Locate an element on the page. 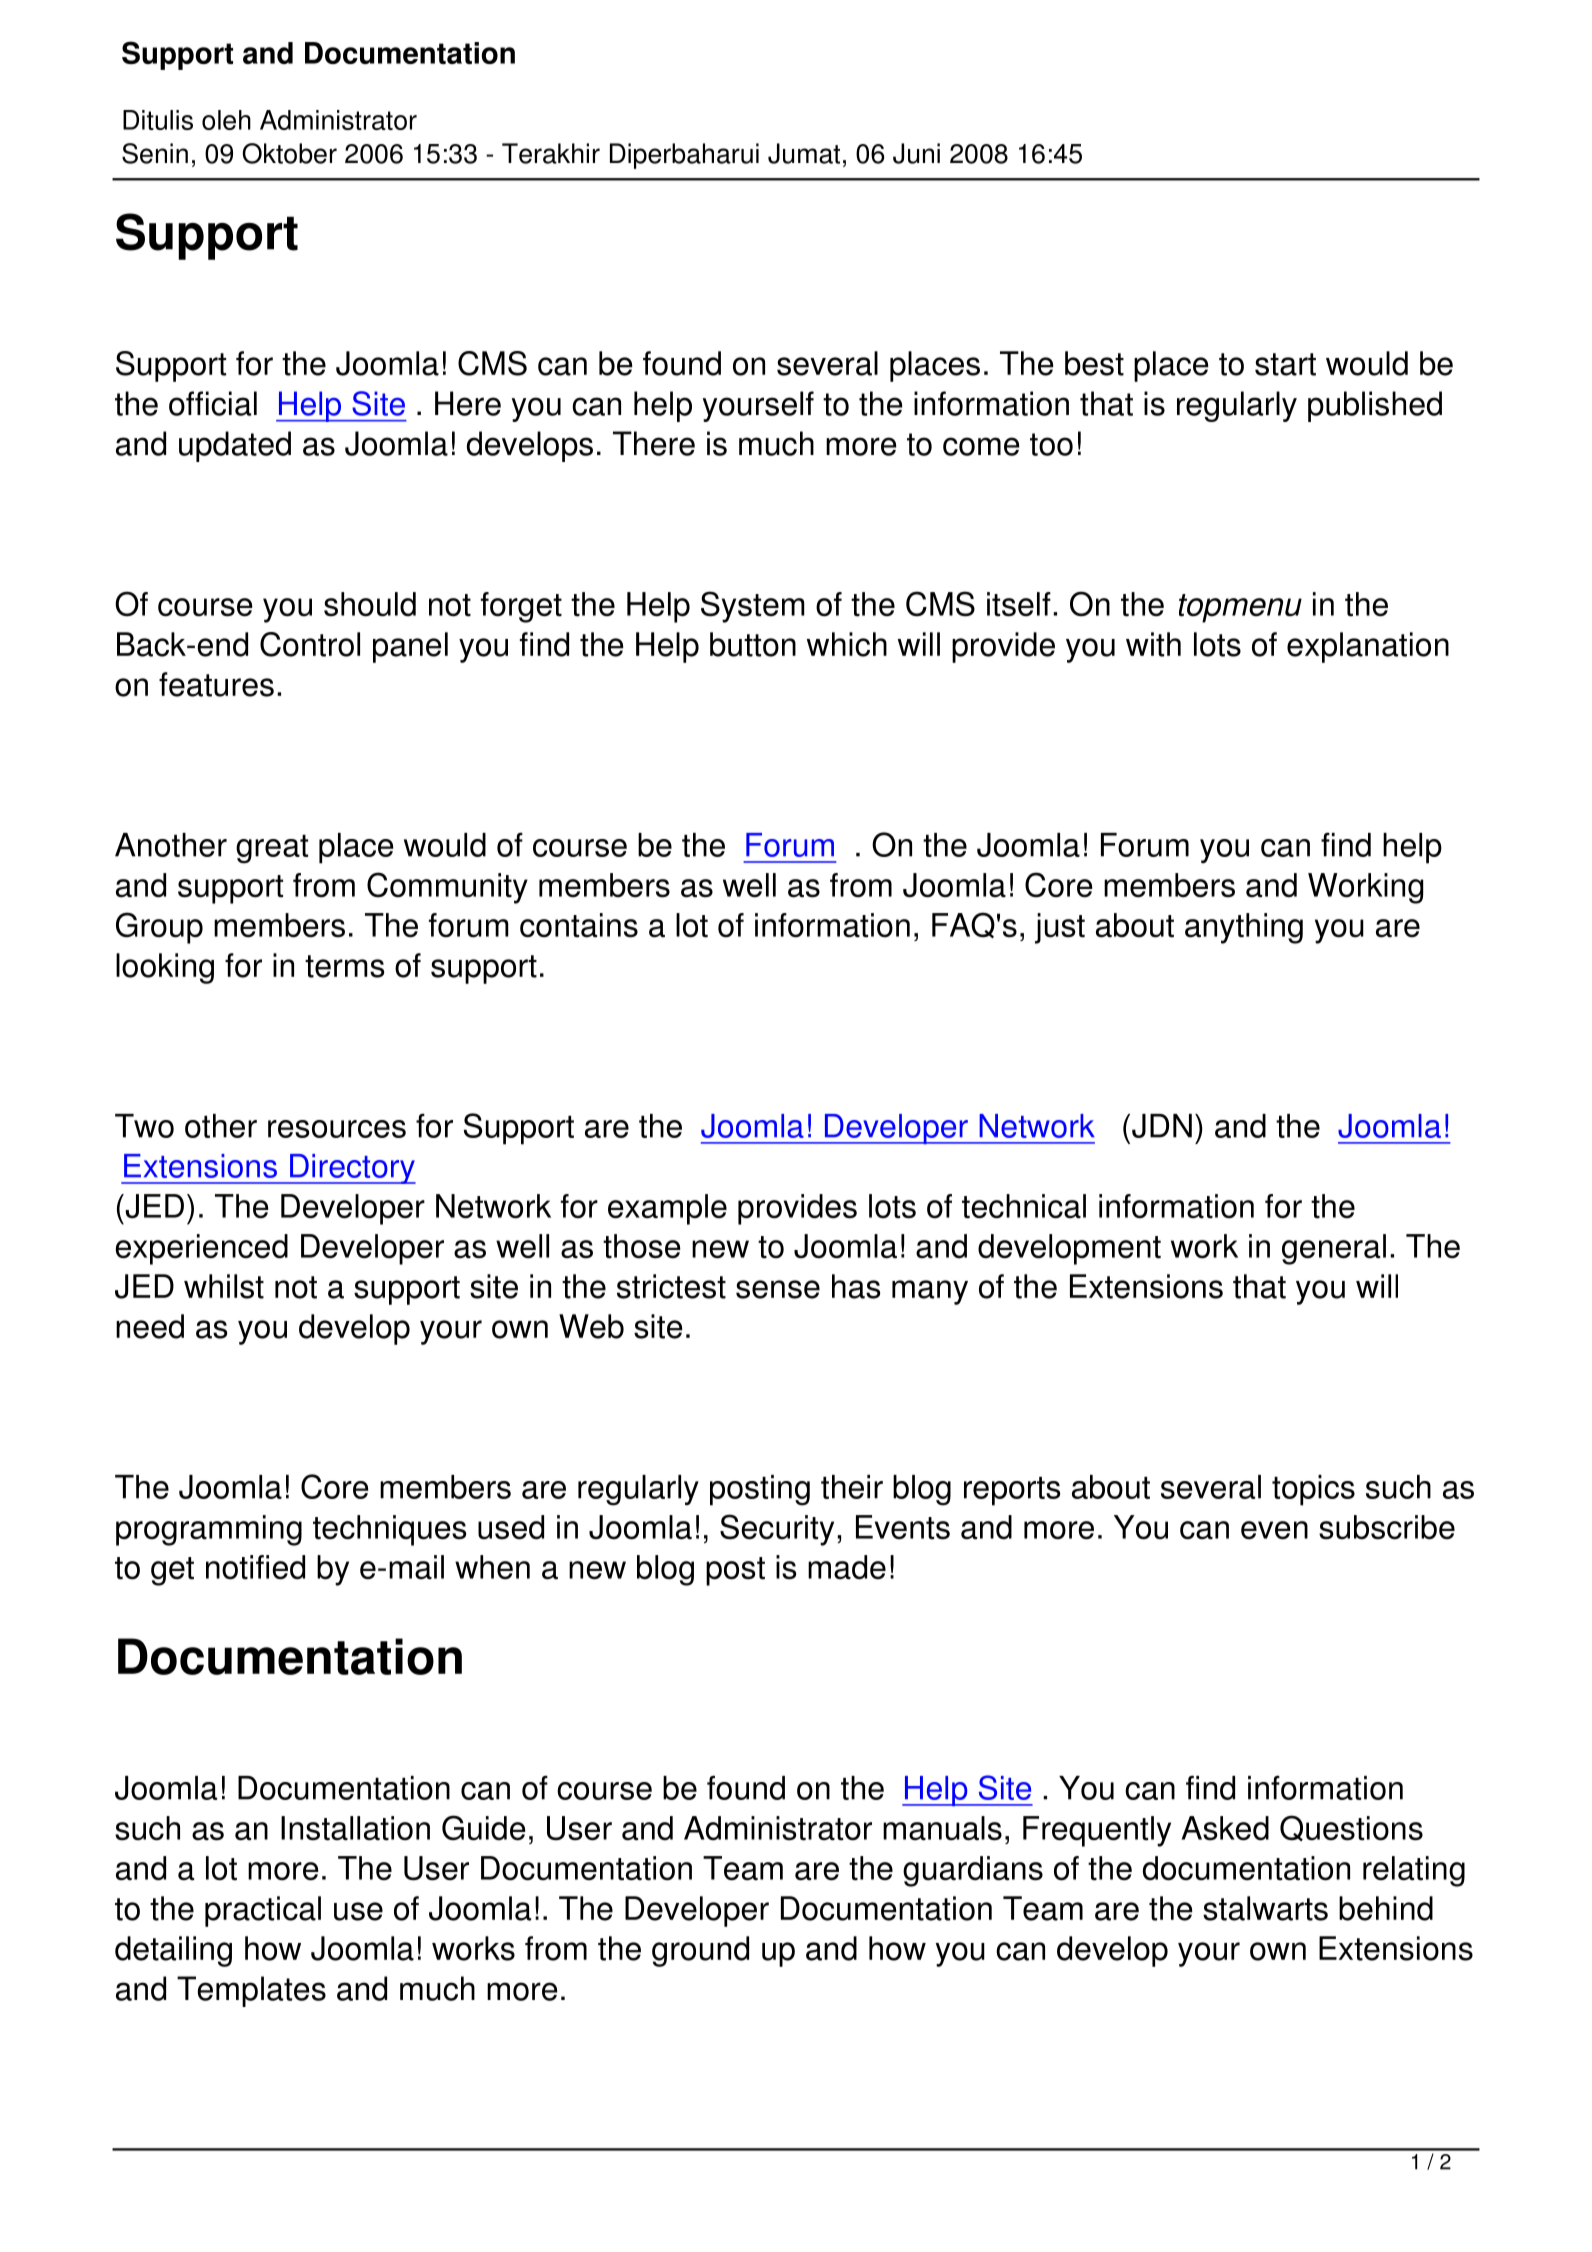  general is located at coordinates (1334, 1249).
